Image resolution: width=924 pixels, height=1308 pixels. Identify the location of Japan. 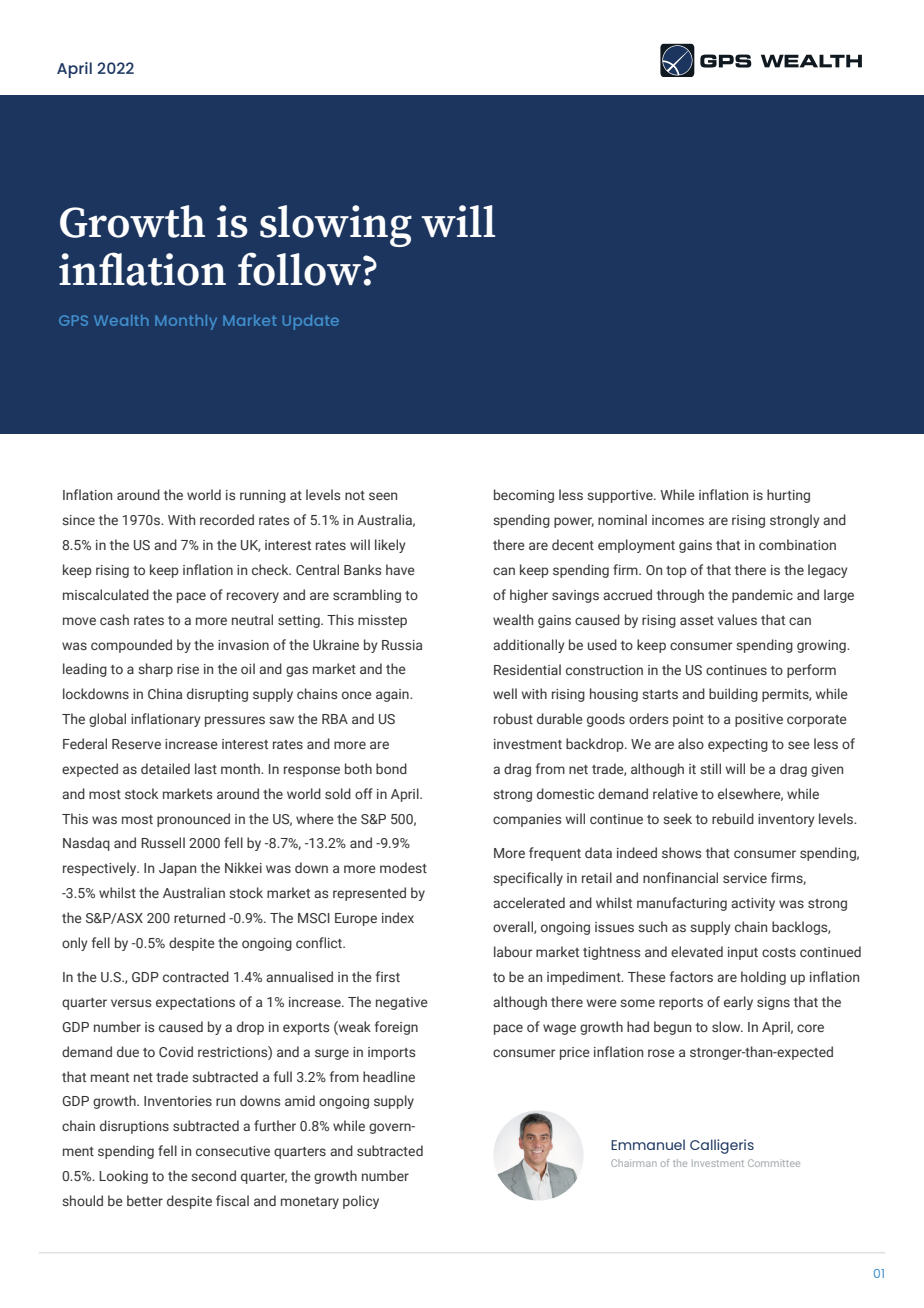
(177, 869).
